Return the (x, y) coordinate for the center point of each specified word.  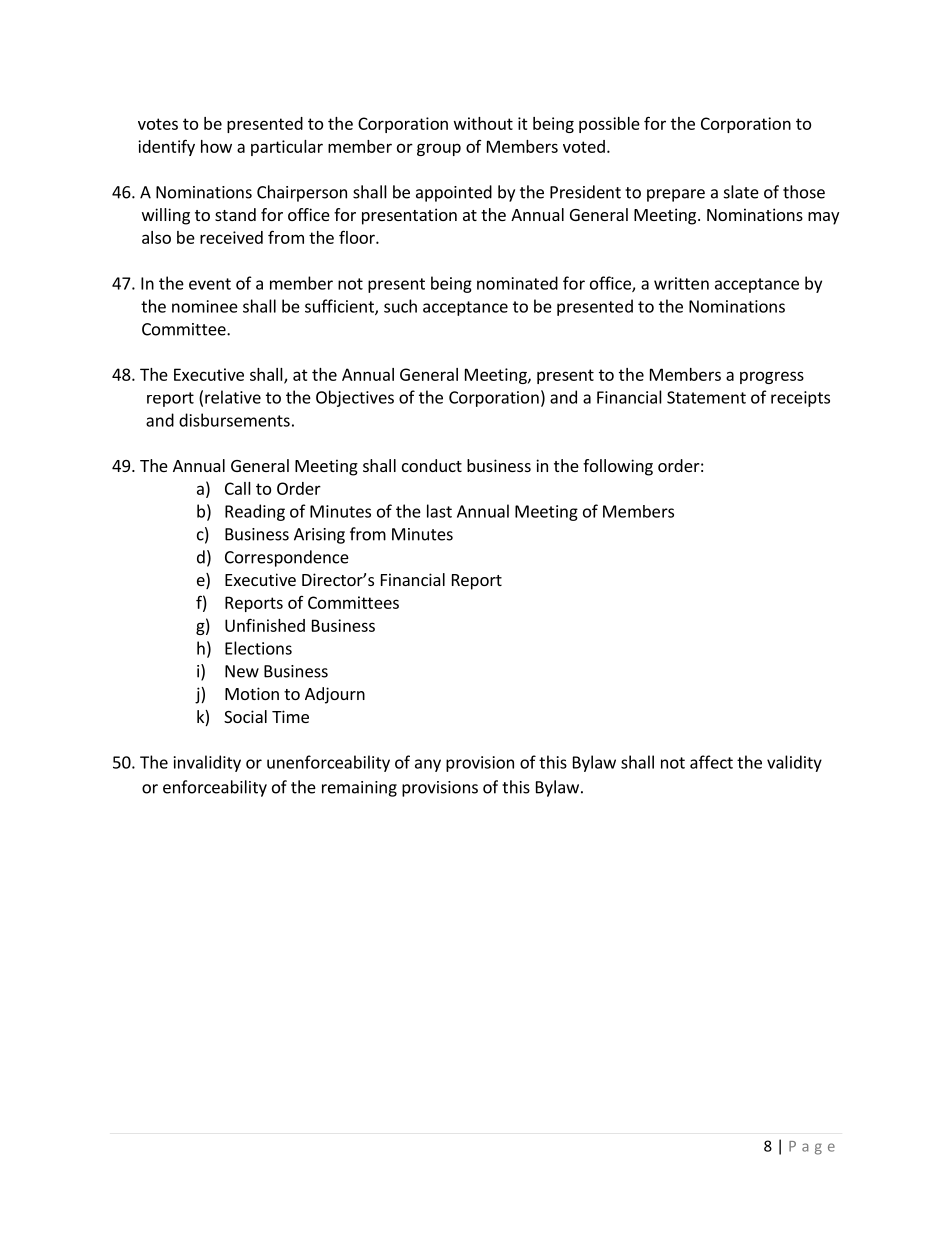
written (681, 283)
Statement (706, 397)
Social (245, 716)
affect (711, 762)
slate (741, 192)
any (428, 765)
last (439, 511)
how (216, 146)
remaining (359, 789)
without (483, 123)
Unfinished (265, 625)
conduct (432, 465)
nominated (517, 283)
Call (238, 488)
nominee (205, 306)
